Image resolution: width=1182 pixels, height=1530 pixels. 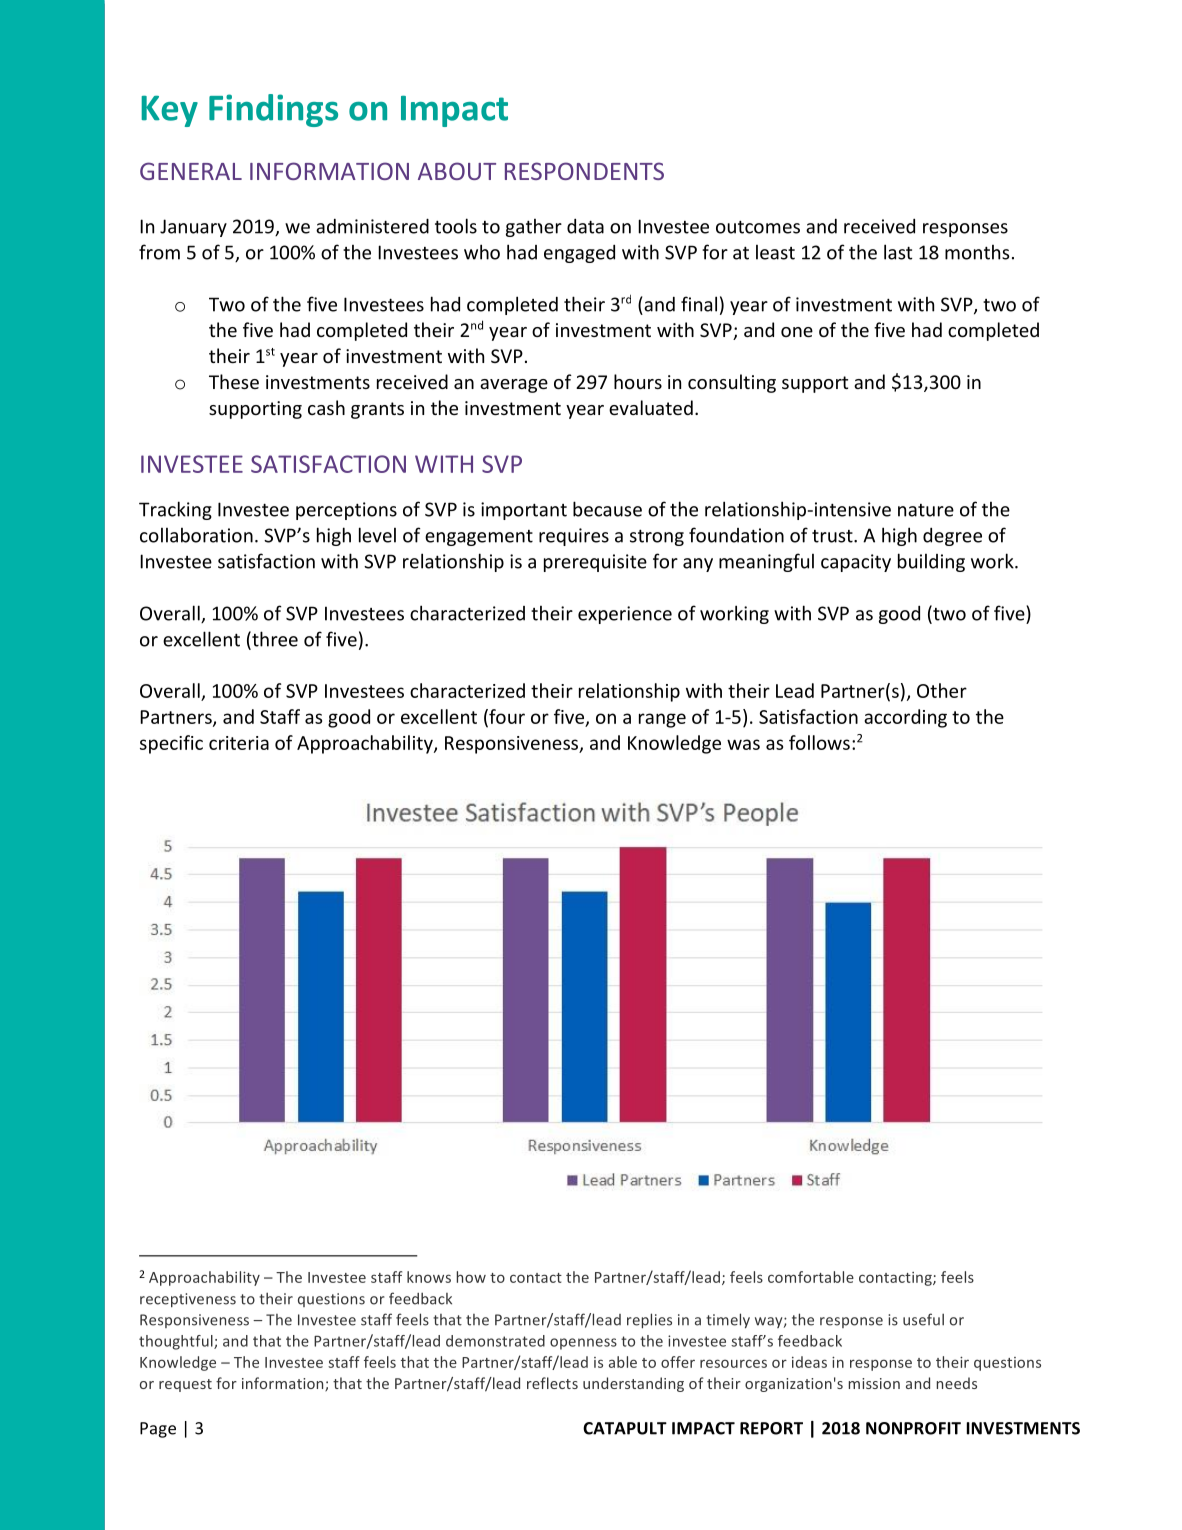 What do you see at coordinates (584, 171) in the screenshot?
I see `RESPONDENTS` at bounding box center [584, 171].
